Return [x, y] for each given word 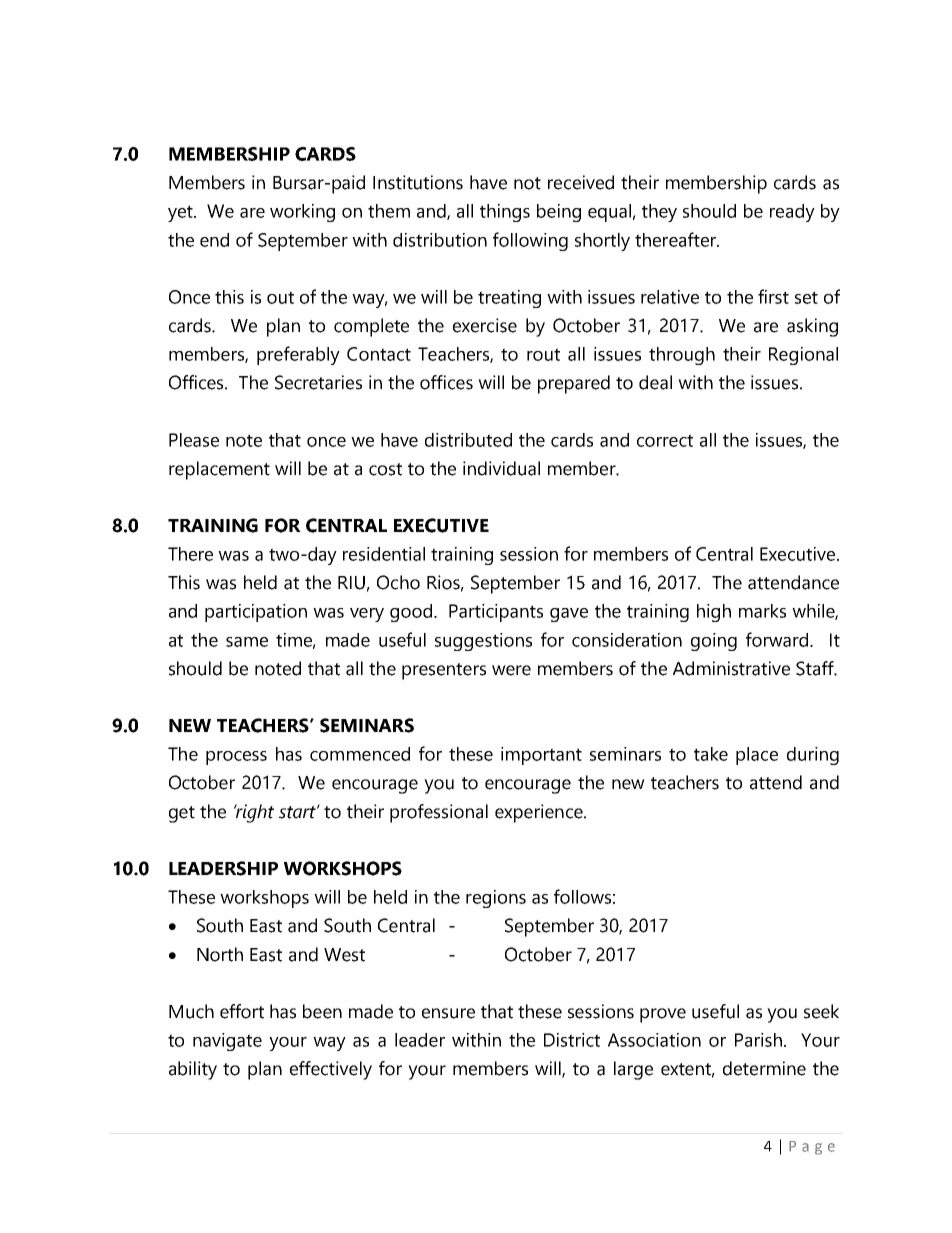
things [505, 213]
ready [792, 213]
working [302, 213]
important [541, 756]
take [711, 754]
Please [194, 440]
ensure [448, 1013]
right [254, 813]
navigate [227, 1042]
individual [501, 468]
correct [665, 440]
